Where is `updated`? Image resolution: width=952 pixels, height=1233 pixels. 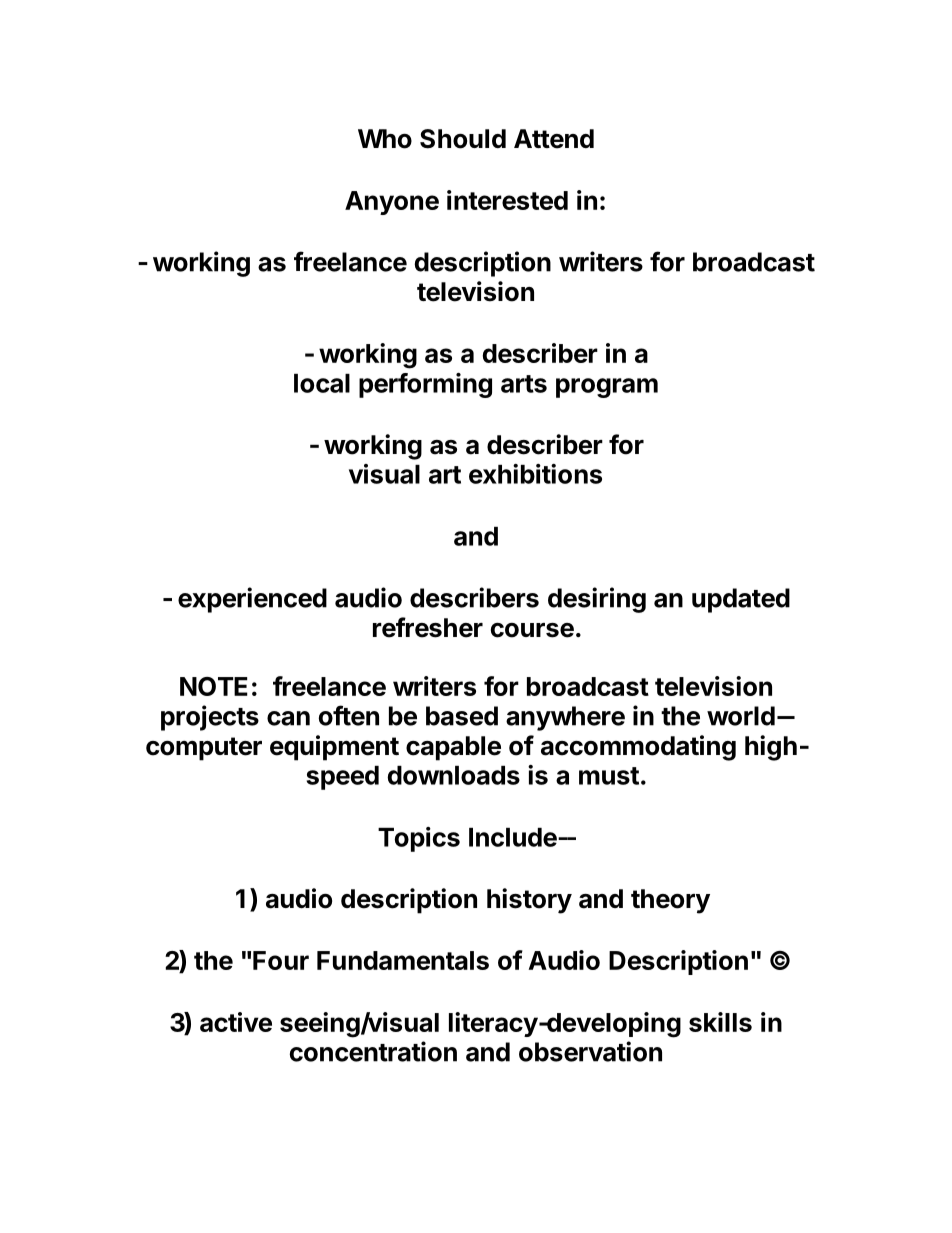
updated is located at coordinates (741, 600).
